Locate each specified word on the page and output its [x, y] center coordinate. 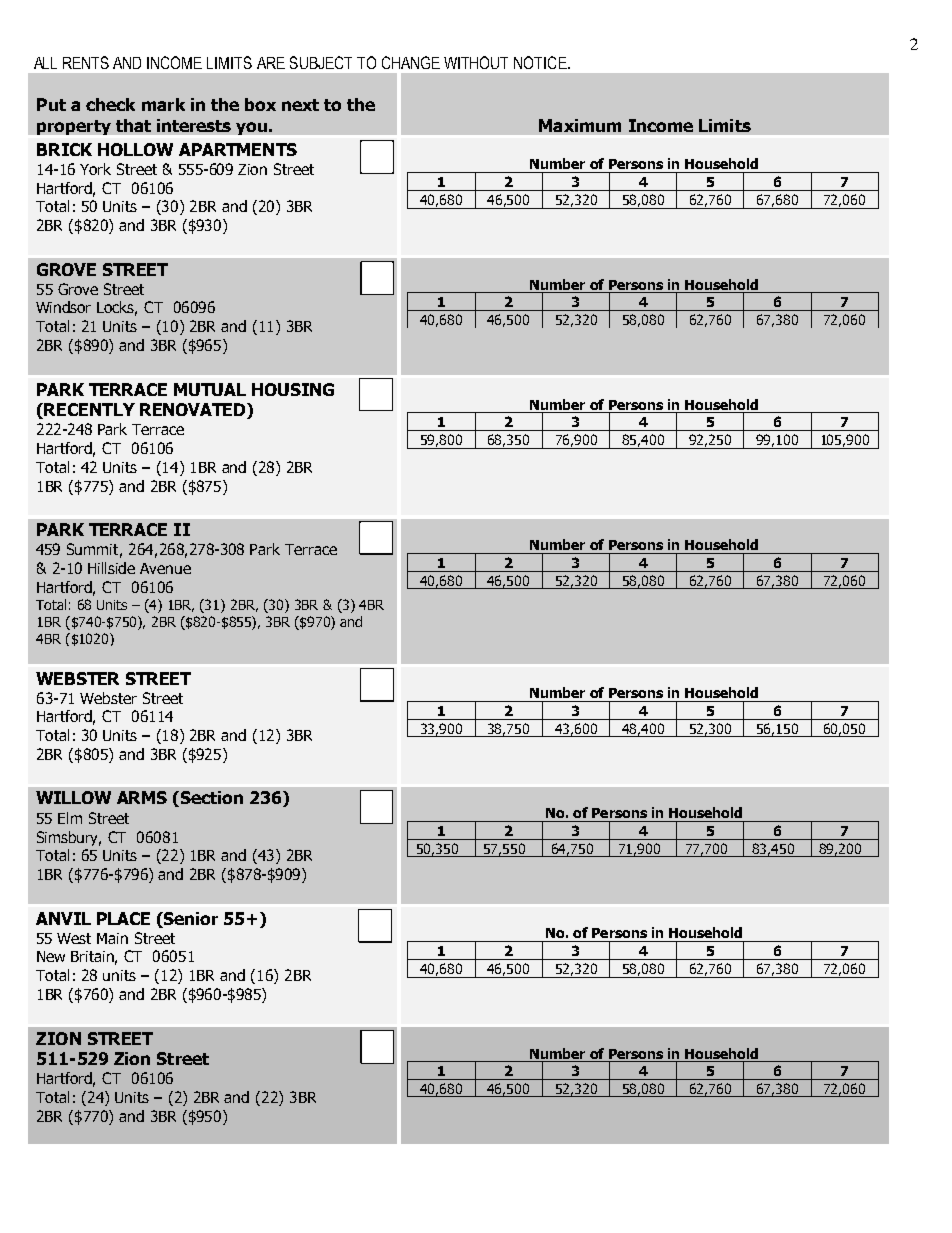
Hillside [111, 568]
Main [112, 938]
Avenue [165, 568]
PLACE [123, 918]
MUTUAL [210, 389]
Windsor [63, 307]
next [300, 105]
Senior [190, 918]
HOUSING [293, 389]
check [110, 104]
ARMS [142, 797]
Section [212, 797]
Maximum [580, 125]
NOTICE [541, 62]
